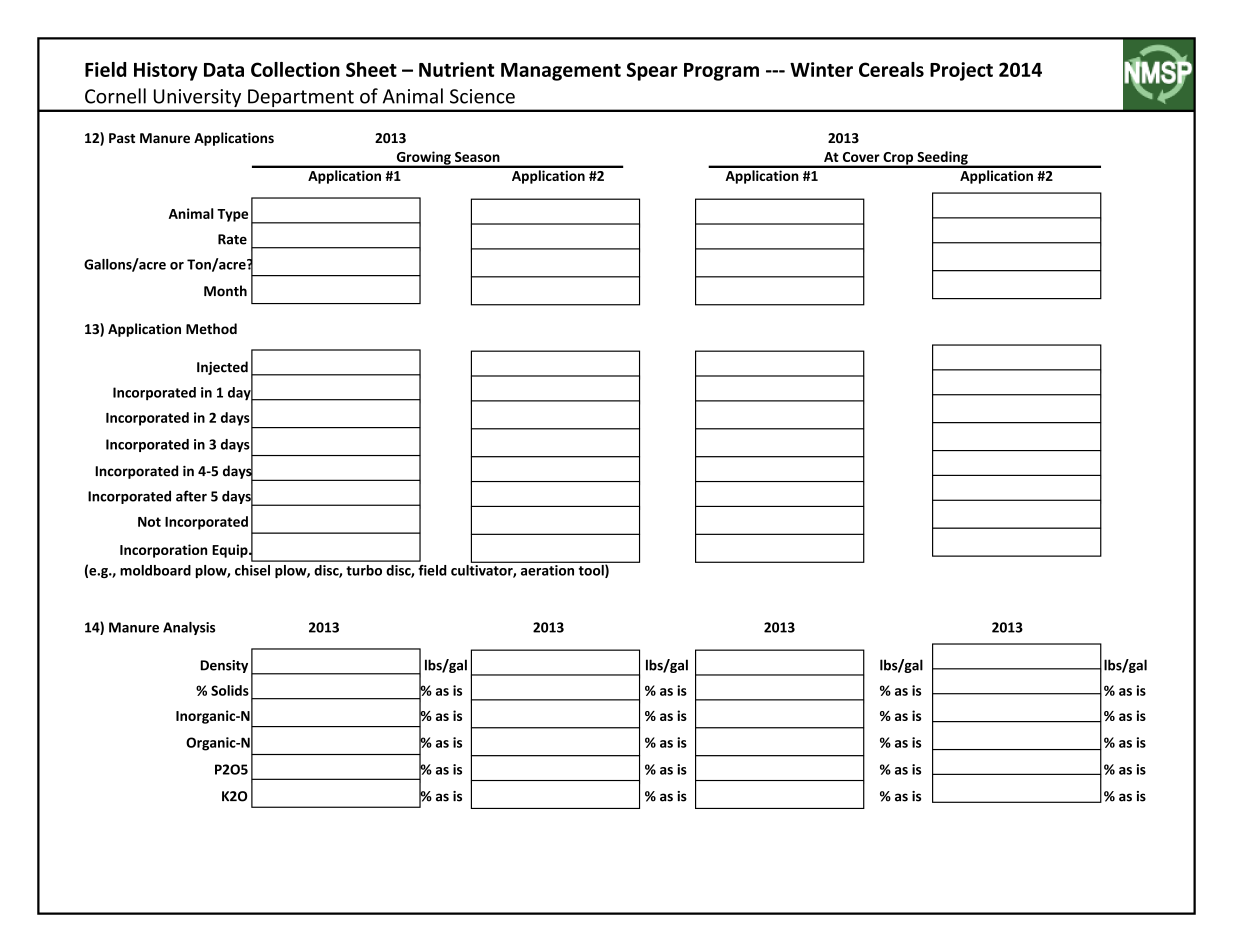 The height and width of the image is (952, 1233). I want to click on Crop, so click(898, 159).
